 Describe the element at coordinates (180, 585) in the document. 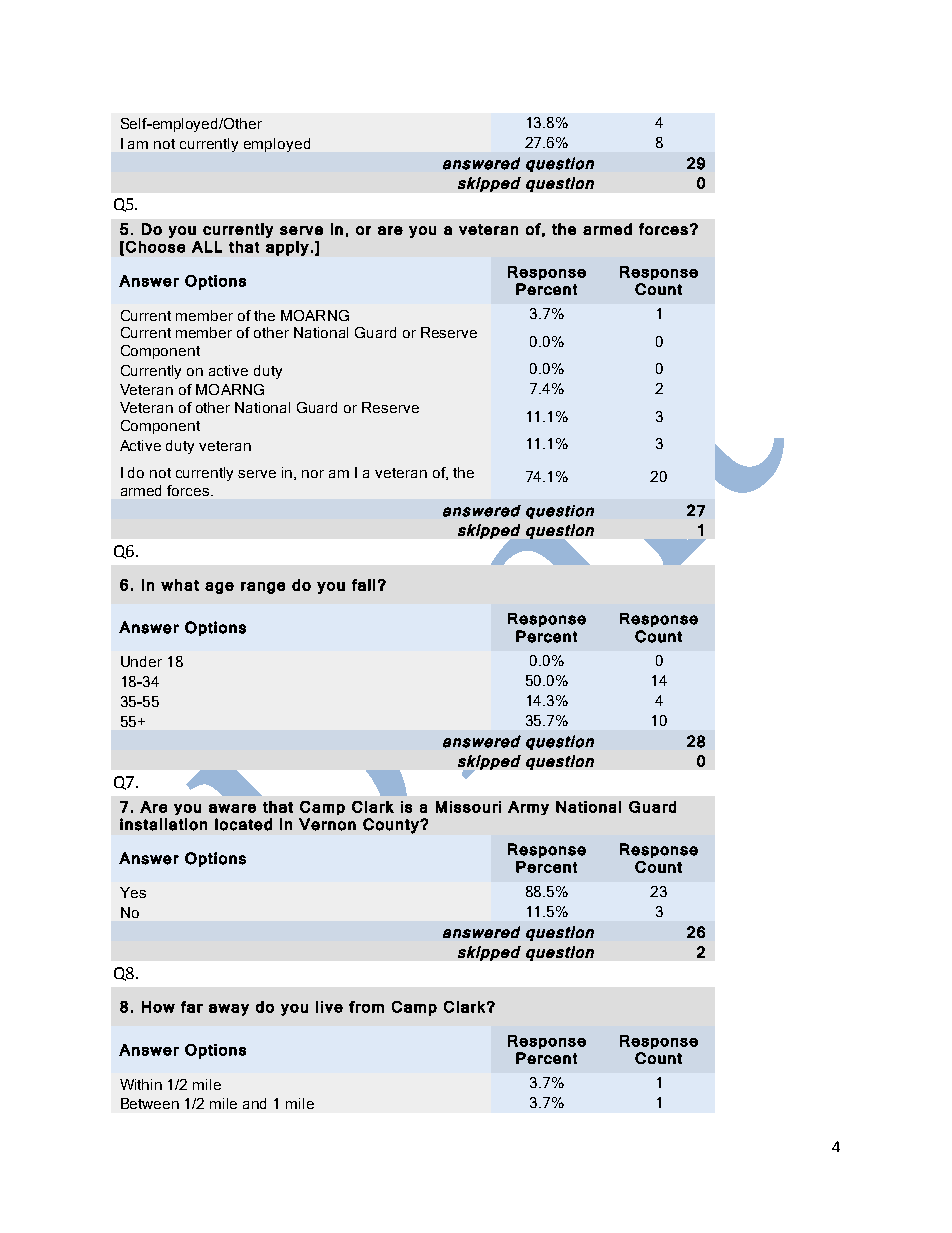

I see `what` at that location.
